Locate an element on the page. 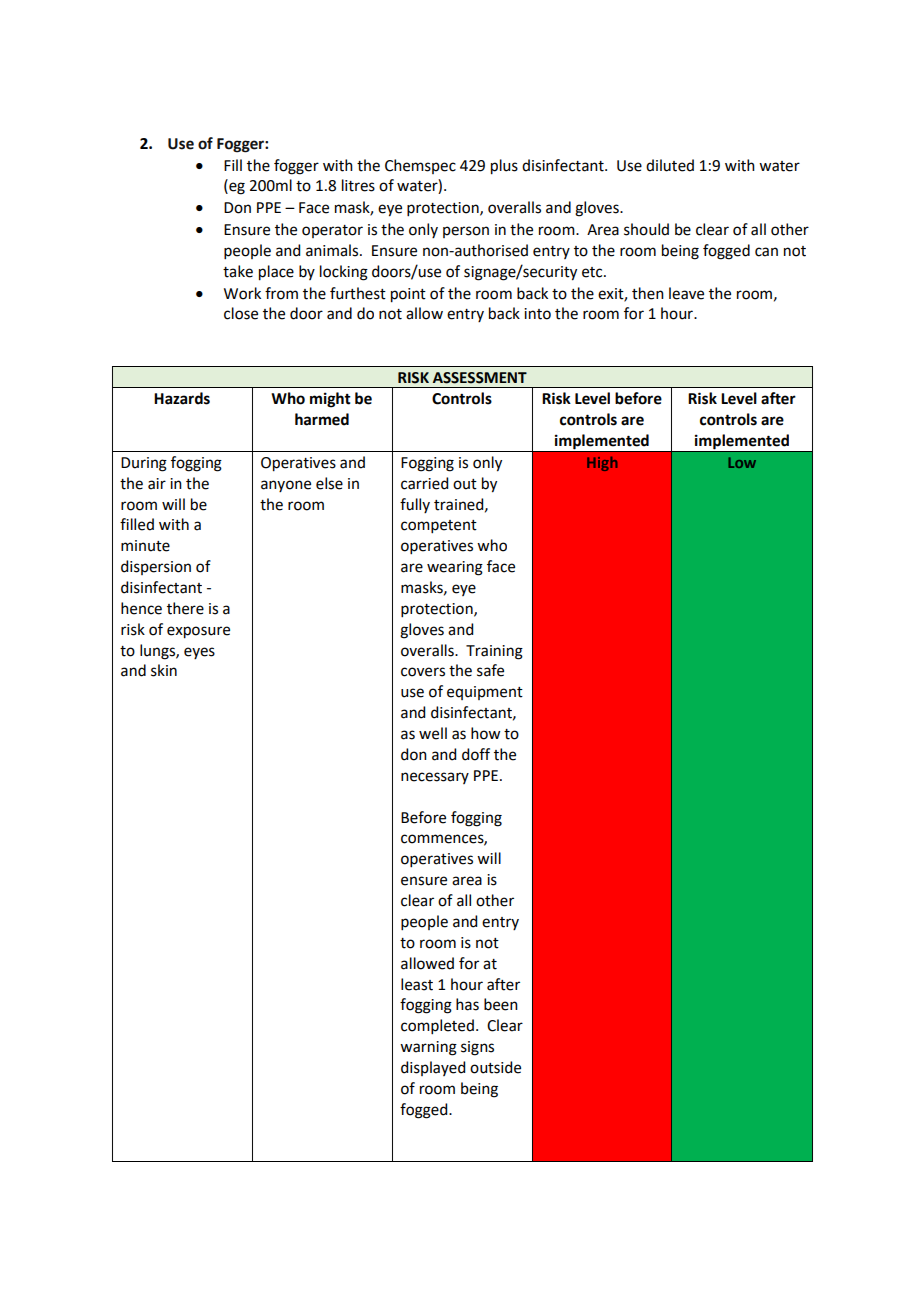 Image resolution: width=924 pixels, height=1308 pixels. leave is located at coordinates (686, 293).
